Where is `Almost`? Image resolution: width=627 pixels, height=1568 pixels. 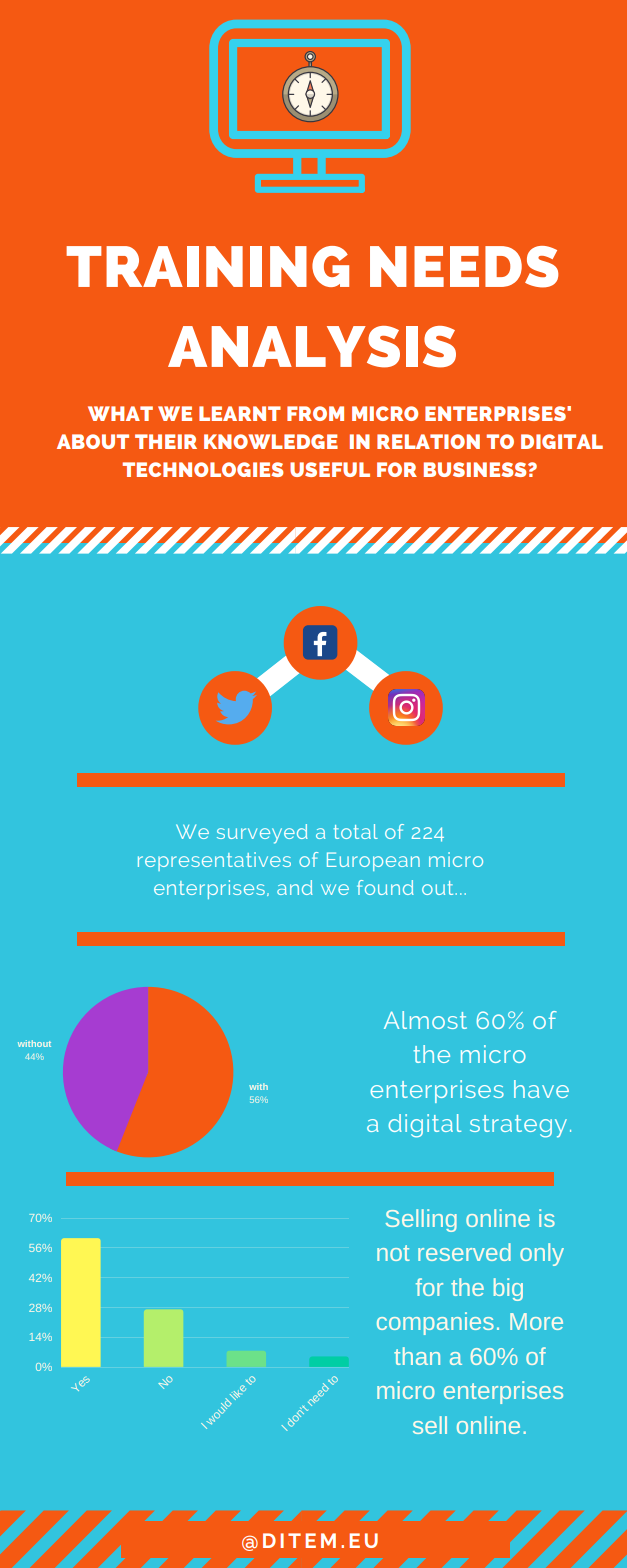
Almost is located at coordinates (425, 1020).
